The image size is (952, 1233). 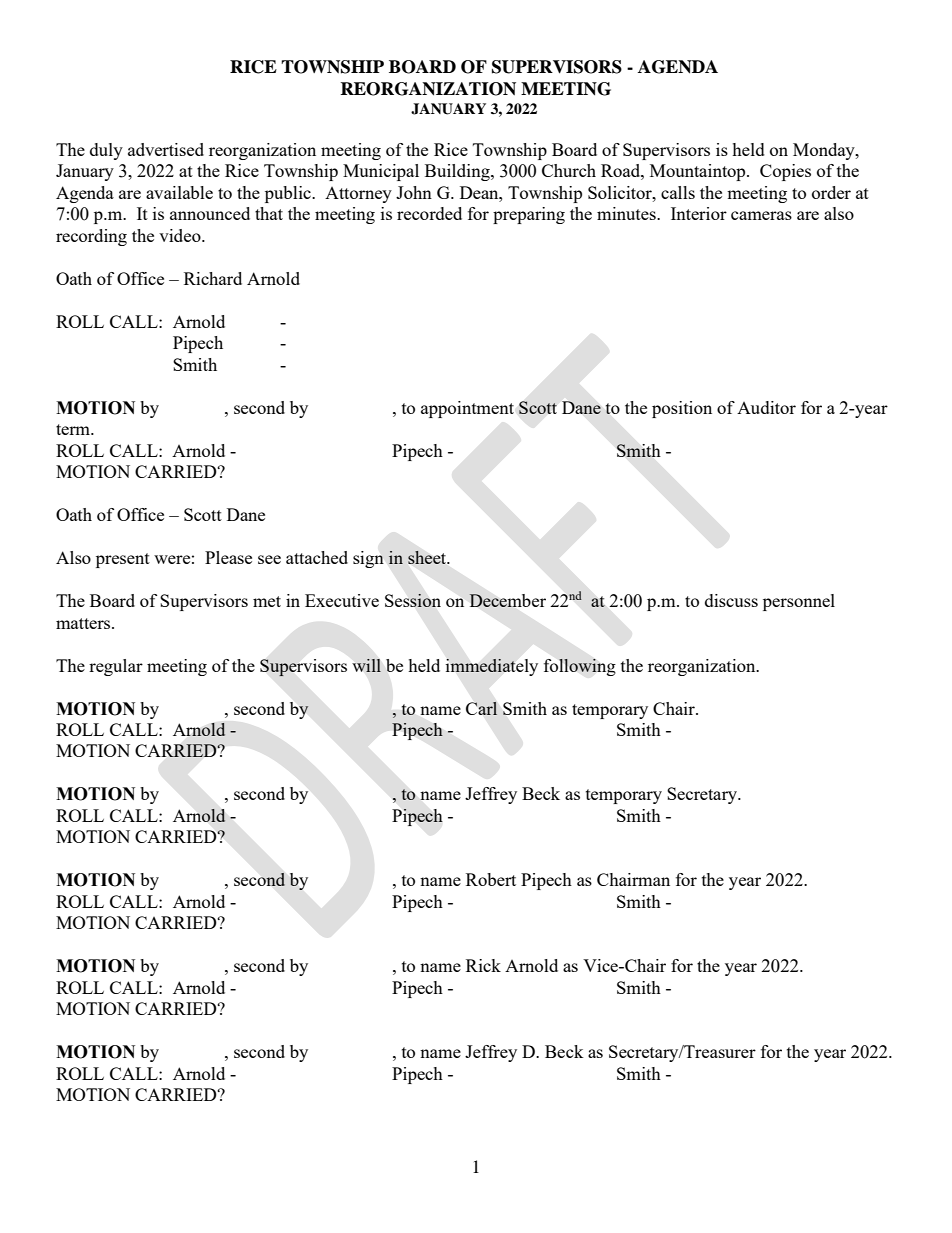 I want to click on Mountaintop, so click(x=699, y=172).
